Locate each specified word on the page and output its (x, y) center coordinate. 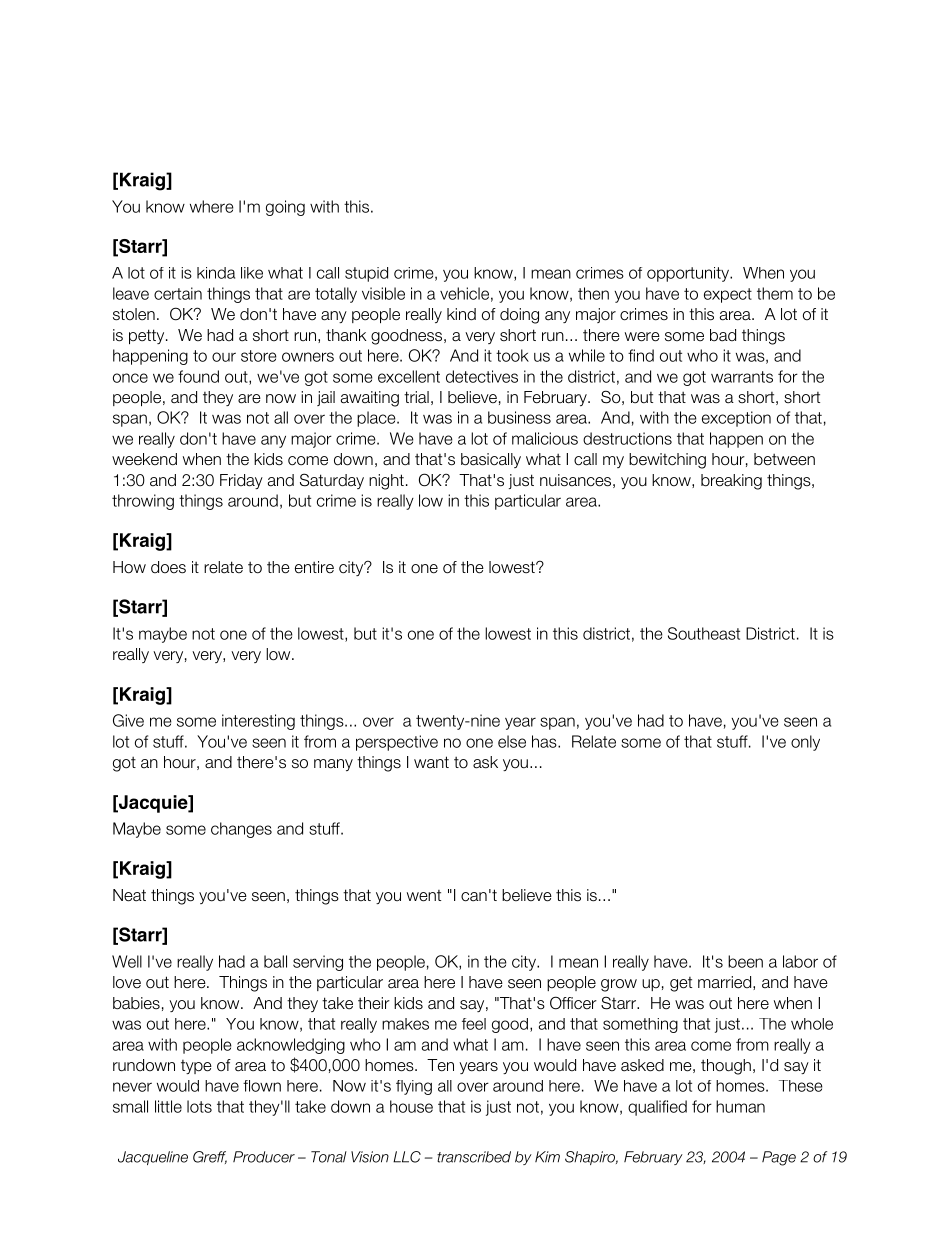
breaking (731, 482)
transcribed (474, 1157)
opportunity (689, 274)
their (374, 1003)
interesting (258, 722)
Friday (241, 481)
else (512, 741)
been (745, 961)
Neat (129, 895)
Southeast (704, 633)
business (519, 417)
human (740, 1106)
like (252, 273)
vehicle (464, 293)
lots (199, 1106)
